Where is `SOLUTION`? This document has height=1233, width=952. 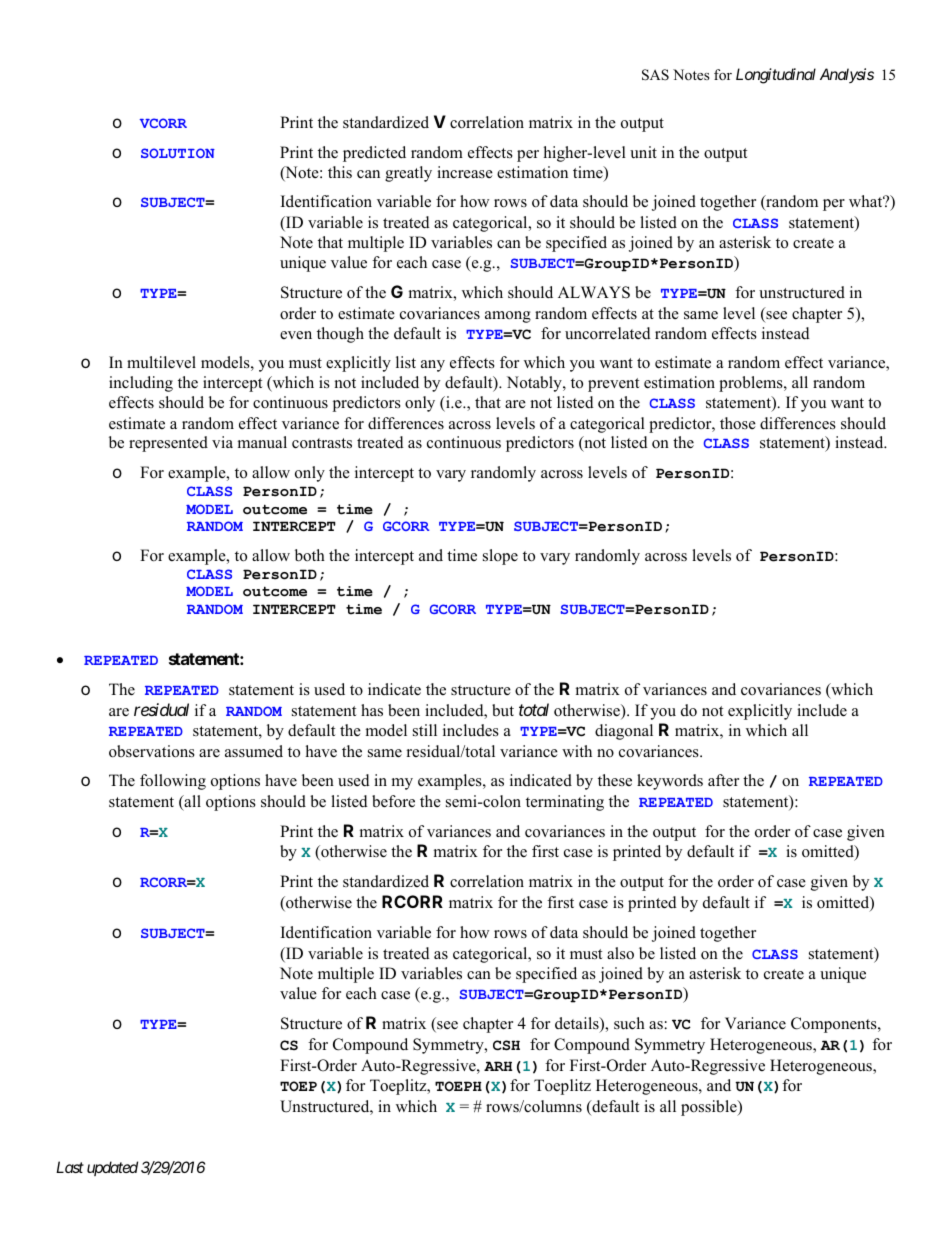 SOLUTION is located at coordinates (178, 153).
